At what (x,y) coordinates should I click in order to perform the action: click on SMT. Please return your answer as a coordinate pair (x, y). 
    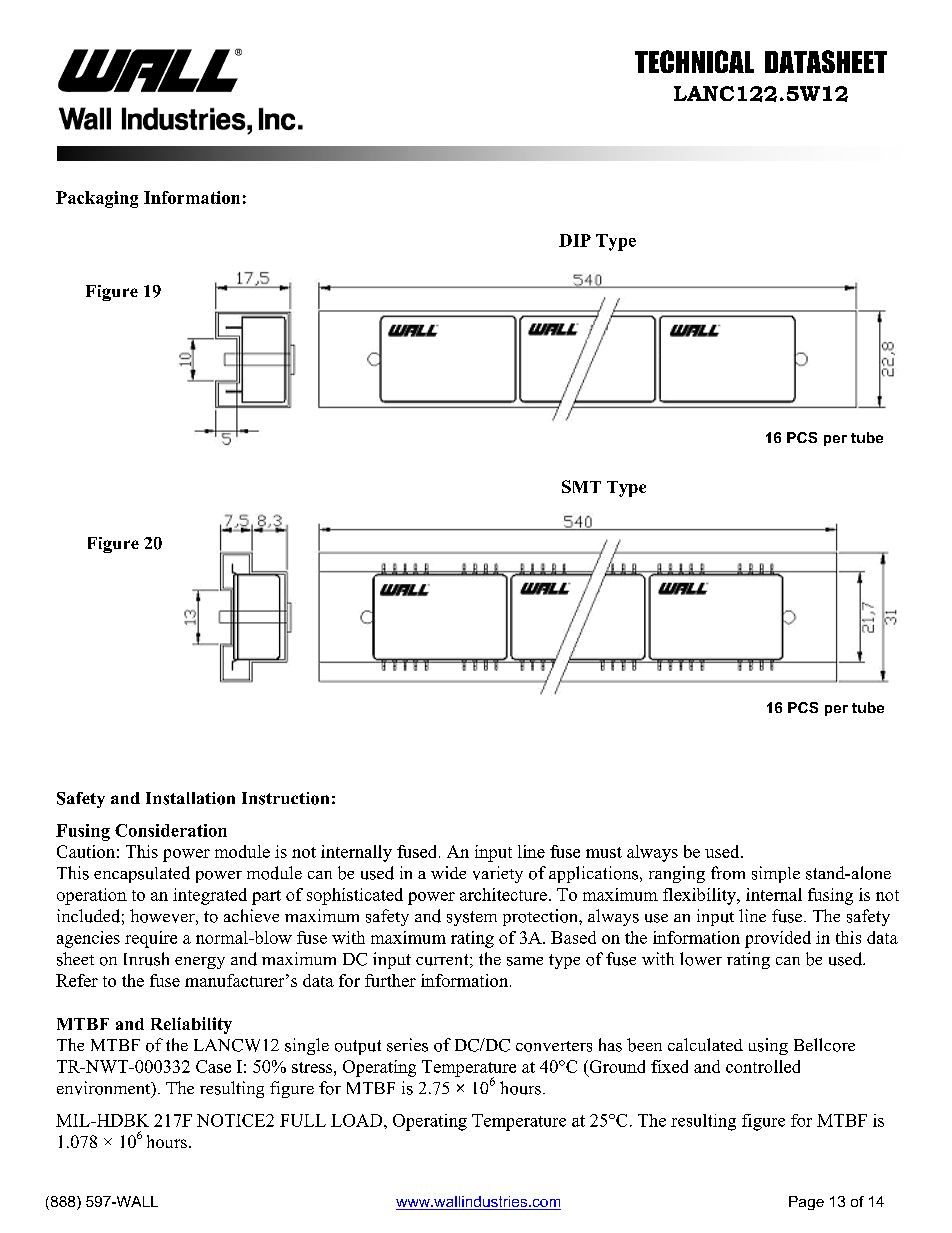
    Looking at the image, I should click on (581, 486).
